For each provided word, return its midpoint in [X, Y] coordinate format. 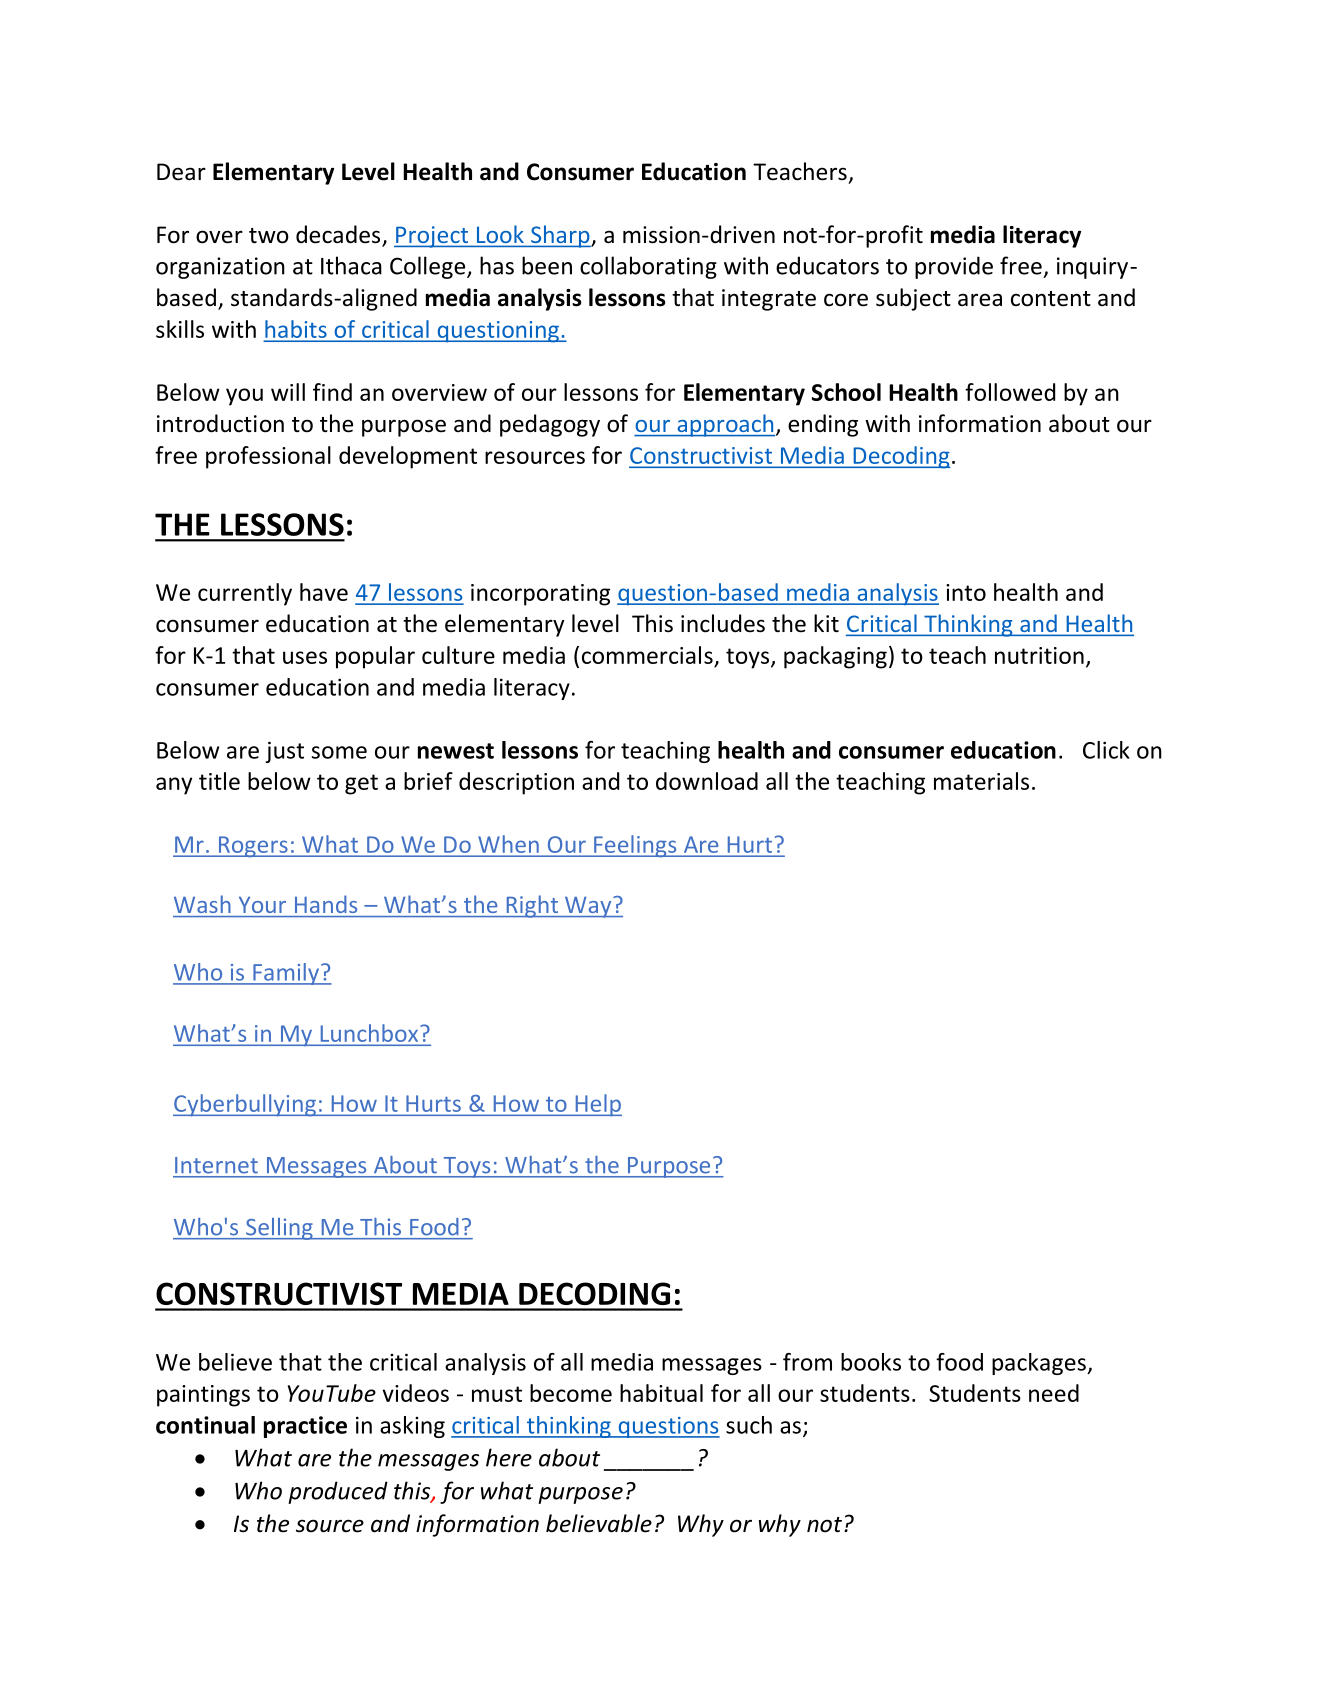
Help [597, 1105]
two [269, 236]
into [966, 592]
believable [599, 1523]
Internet [216, 1165]
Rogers [253, 846]
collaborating [648, 267]
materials [981, 781]
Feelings [635, 846]
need [1054, 1393]
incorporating [540, 595]
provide [954, 267]
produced [338, 1492]
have [324, 592]
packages [1040, 1364]
